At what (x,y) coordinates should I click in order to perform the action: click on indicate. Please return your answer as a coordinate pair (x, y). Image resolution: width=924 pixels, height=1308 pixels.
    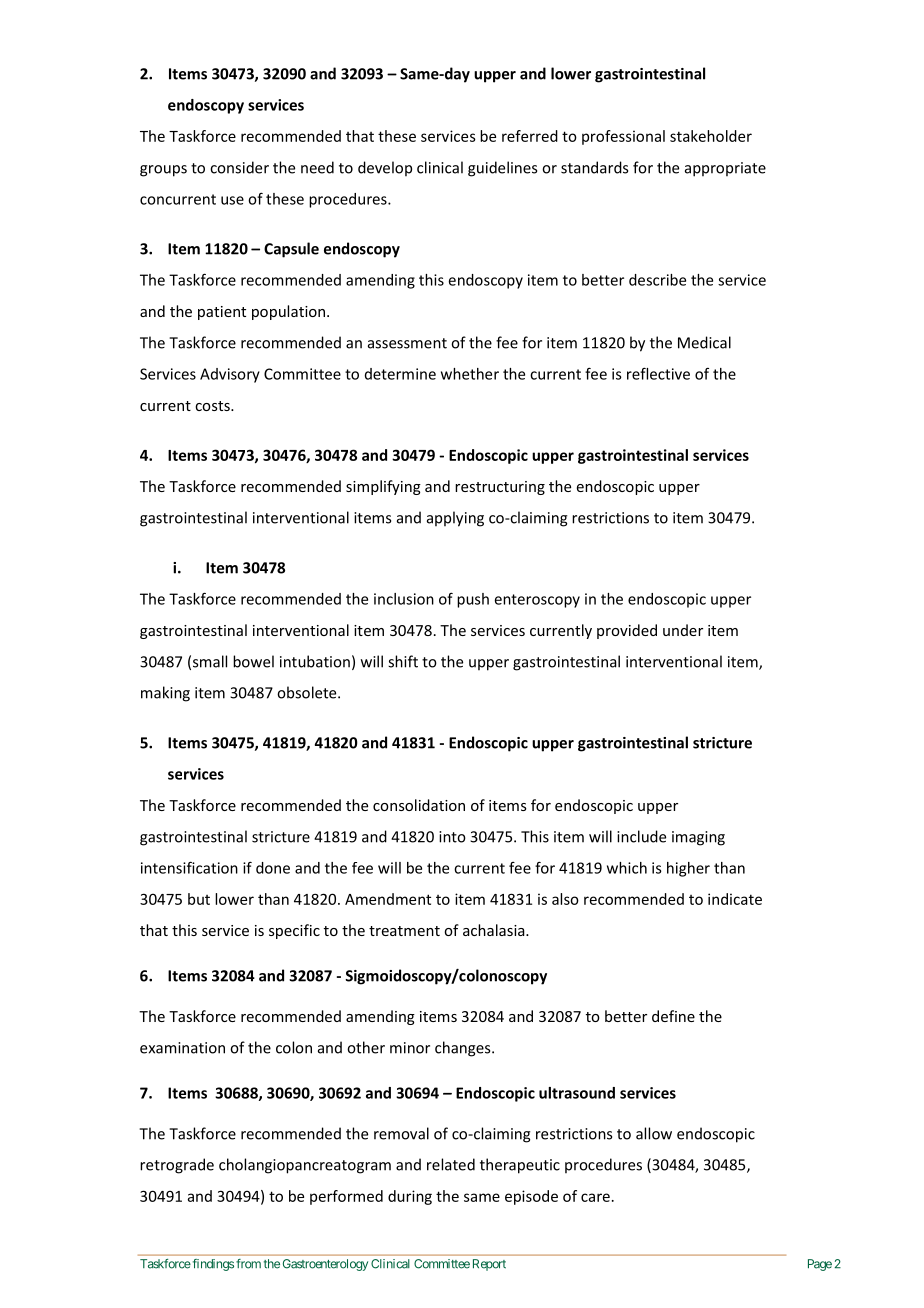
    Looking at the image, I should click on (735, 899).
